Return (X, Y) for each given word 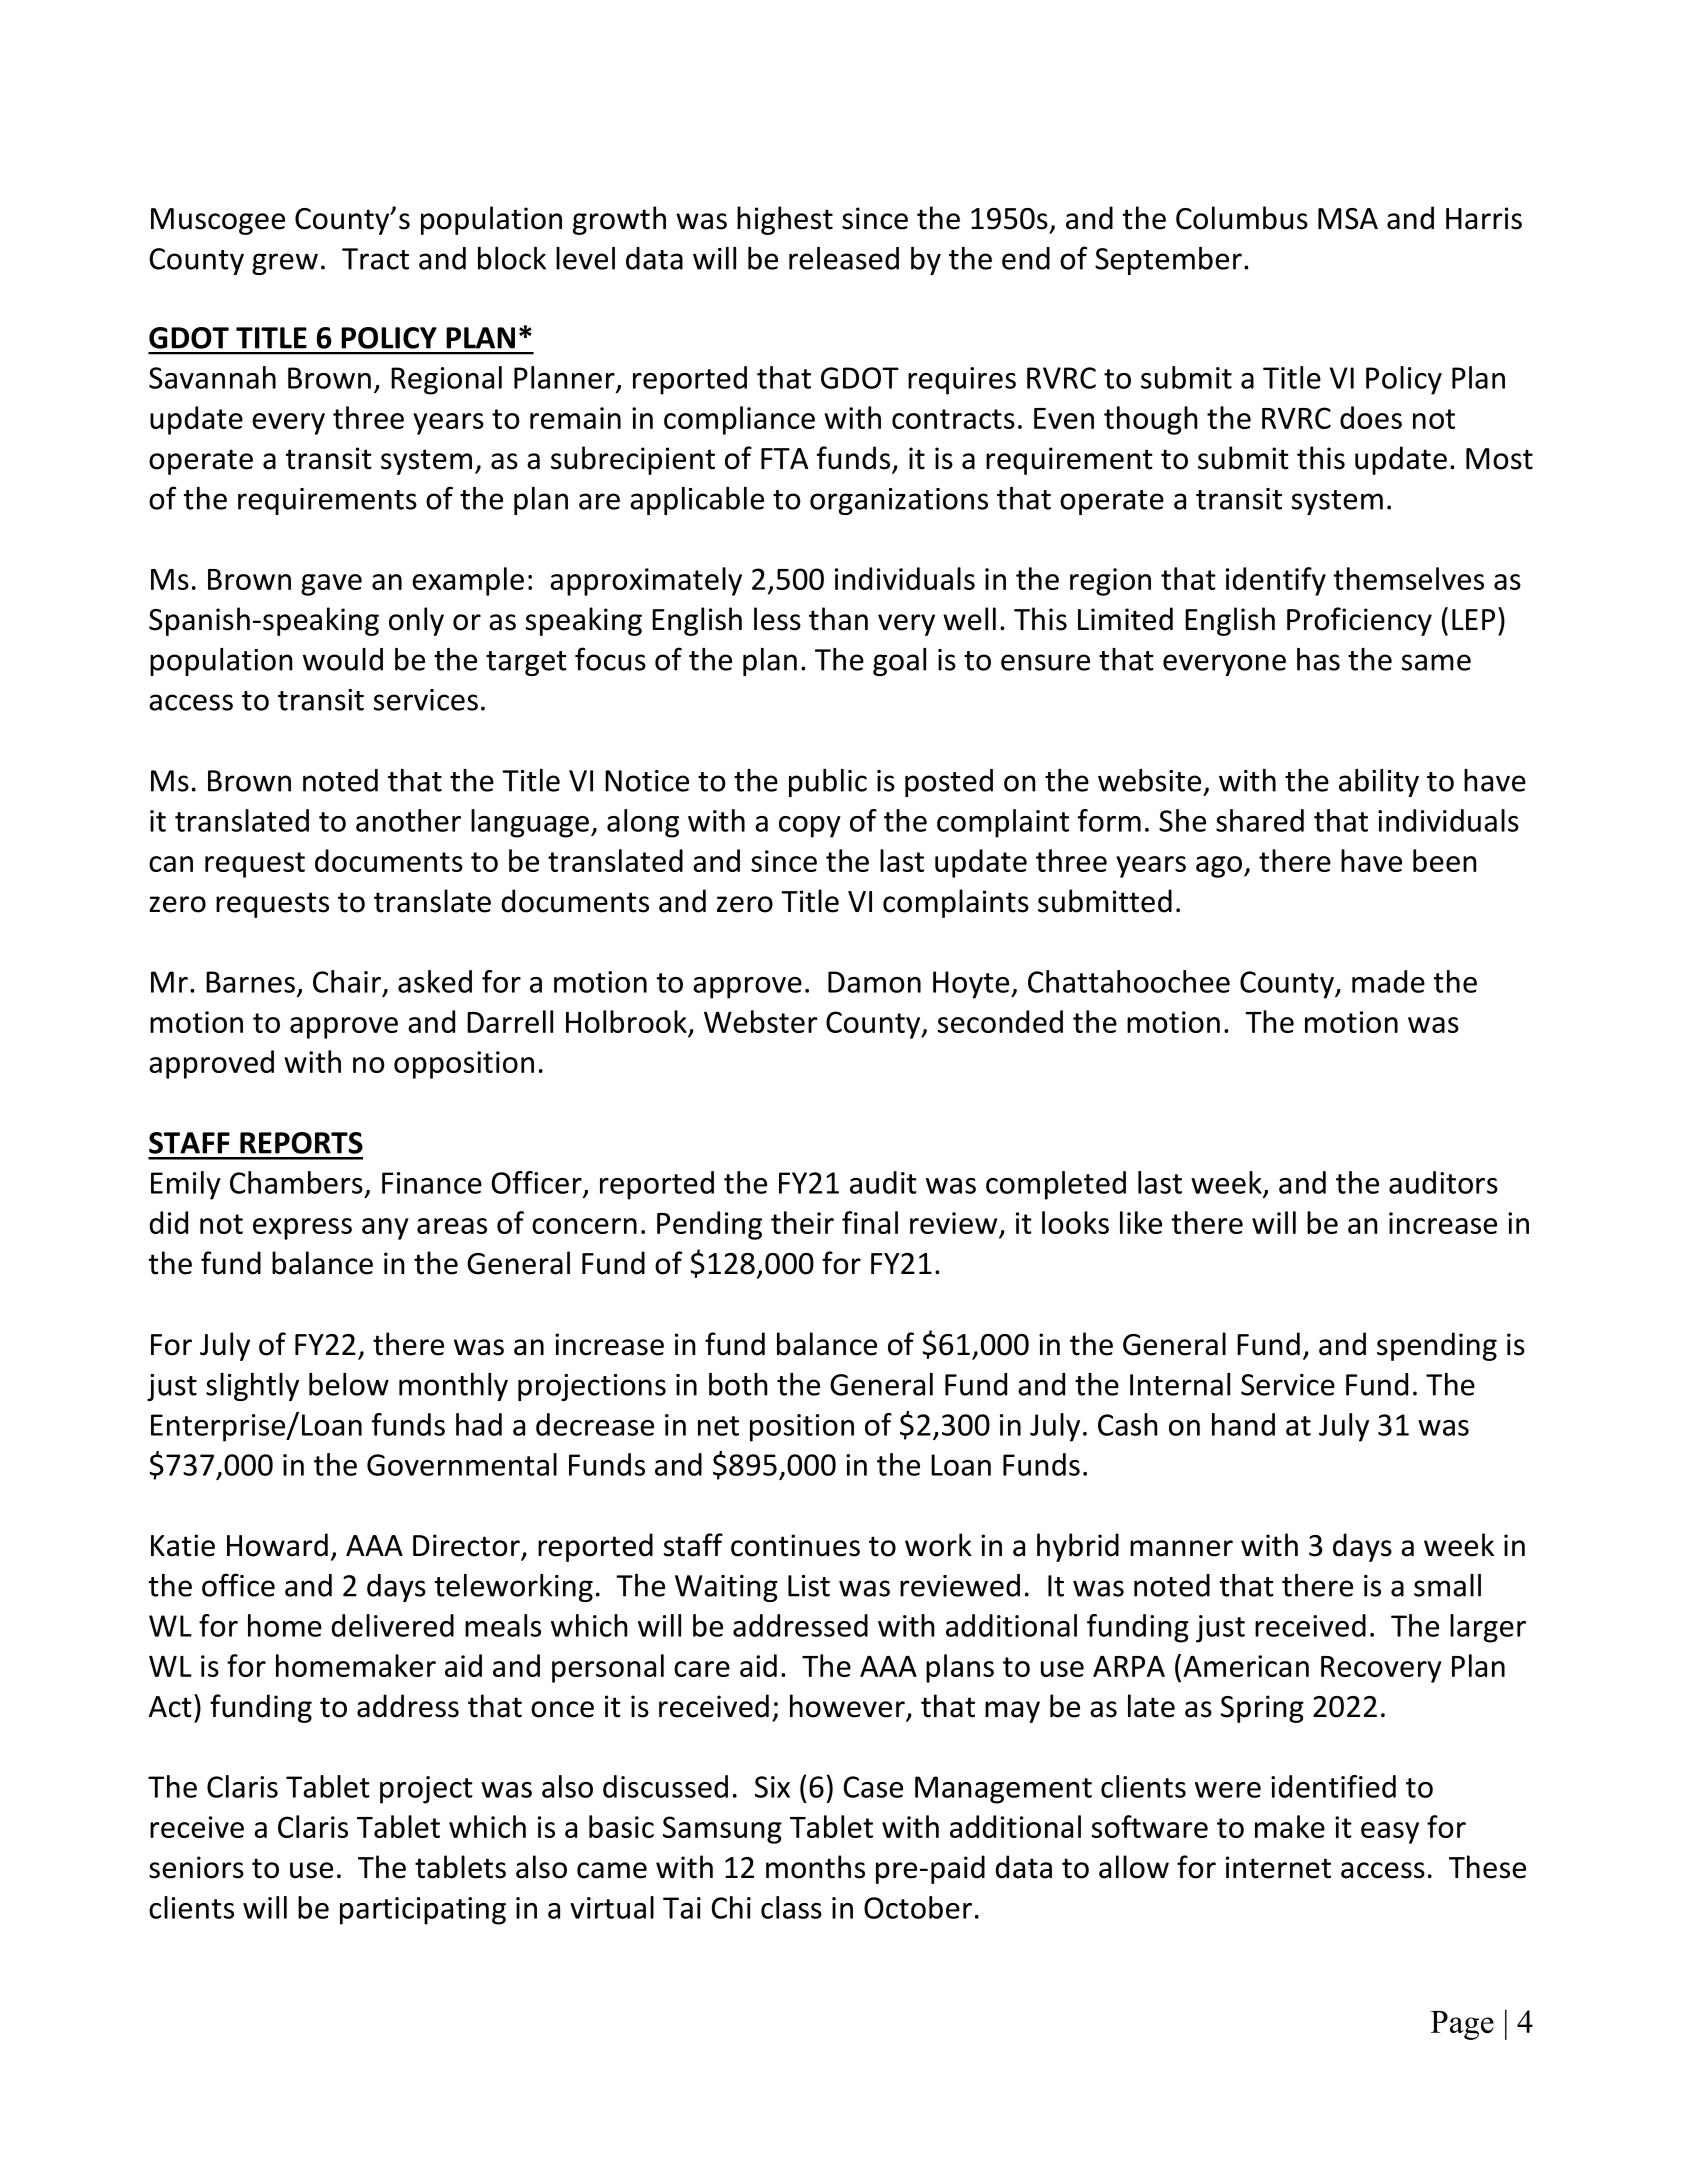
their (802, 1222)
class (791, 1907)
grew (285, 264)
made (1388, 981)
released (844, 258)
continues (795, 1545)
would (343, 659)
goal (899, 662)
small (1447, 1585)
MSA (1348, 219)
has (1318, 659)
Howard (277, 1545)
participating (423, 1911)
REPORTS (301, 1143)
